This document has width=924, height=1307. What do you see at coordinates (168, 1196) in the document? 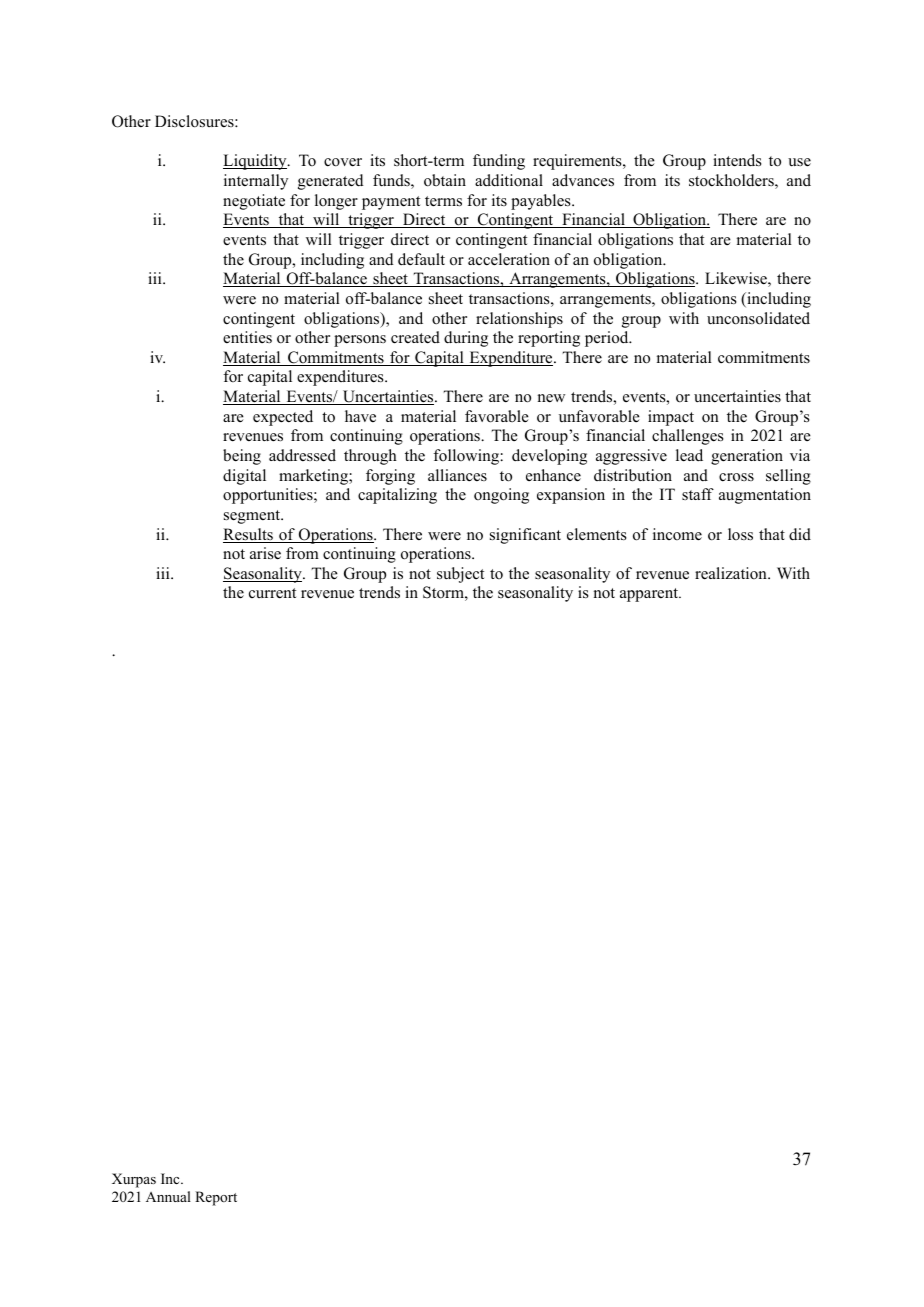
I see `Annual` at bounding box center [168, 1196].
